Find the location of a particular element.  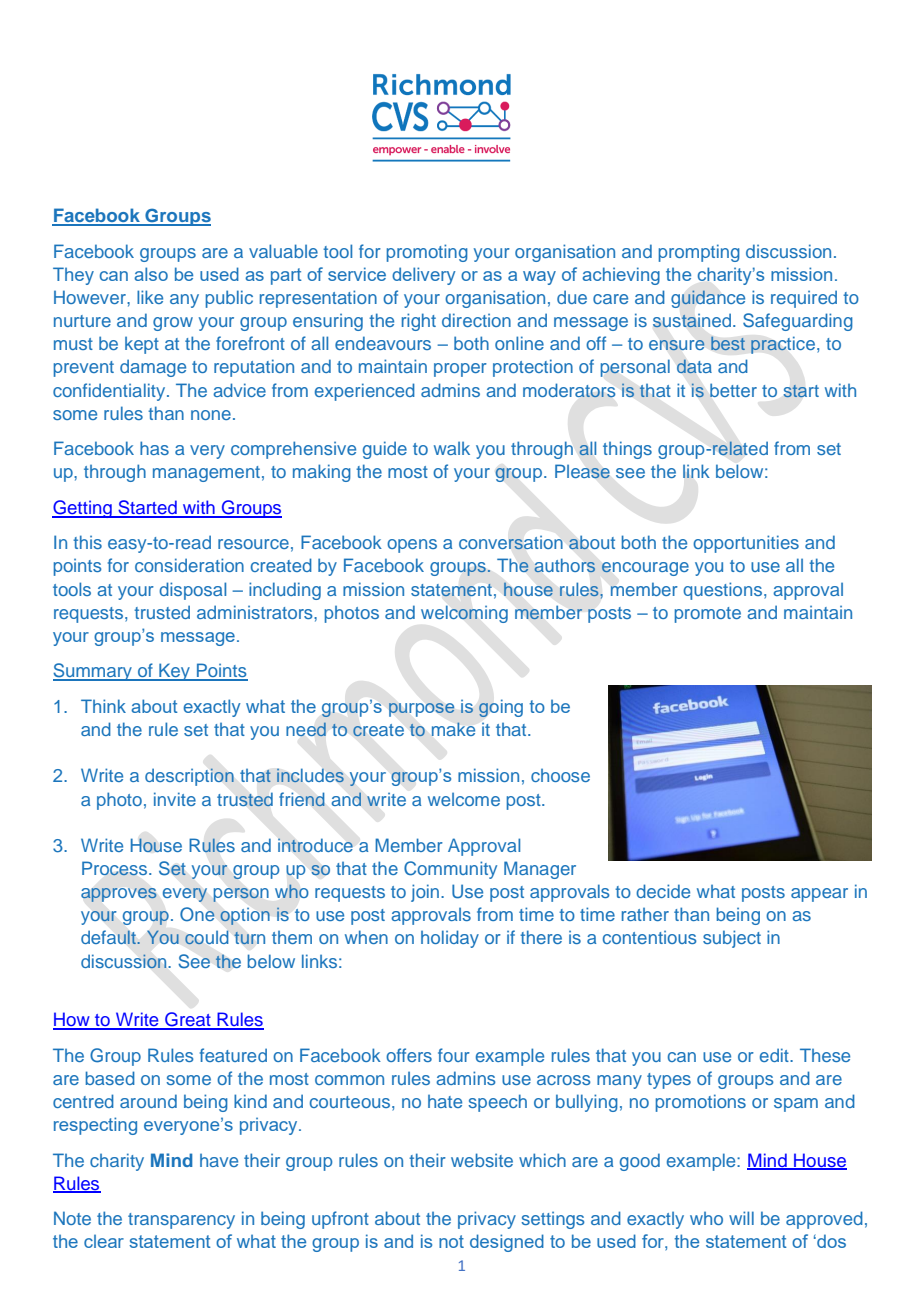

also is located at coordinates (151, 274).
